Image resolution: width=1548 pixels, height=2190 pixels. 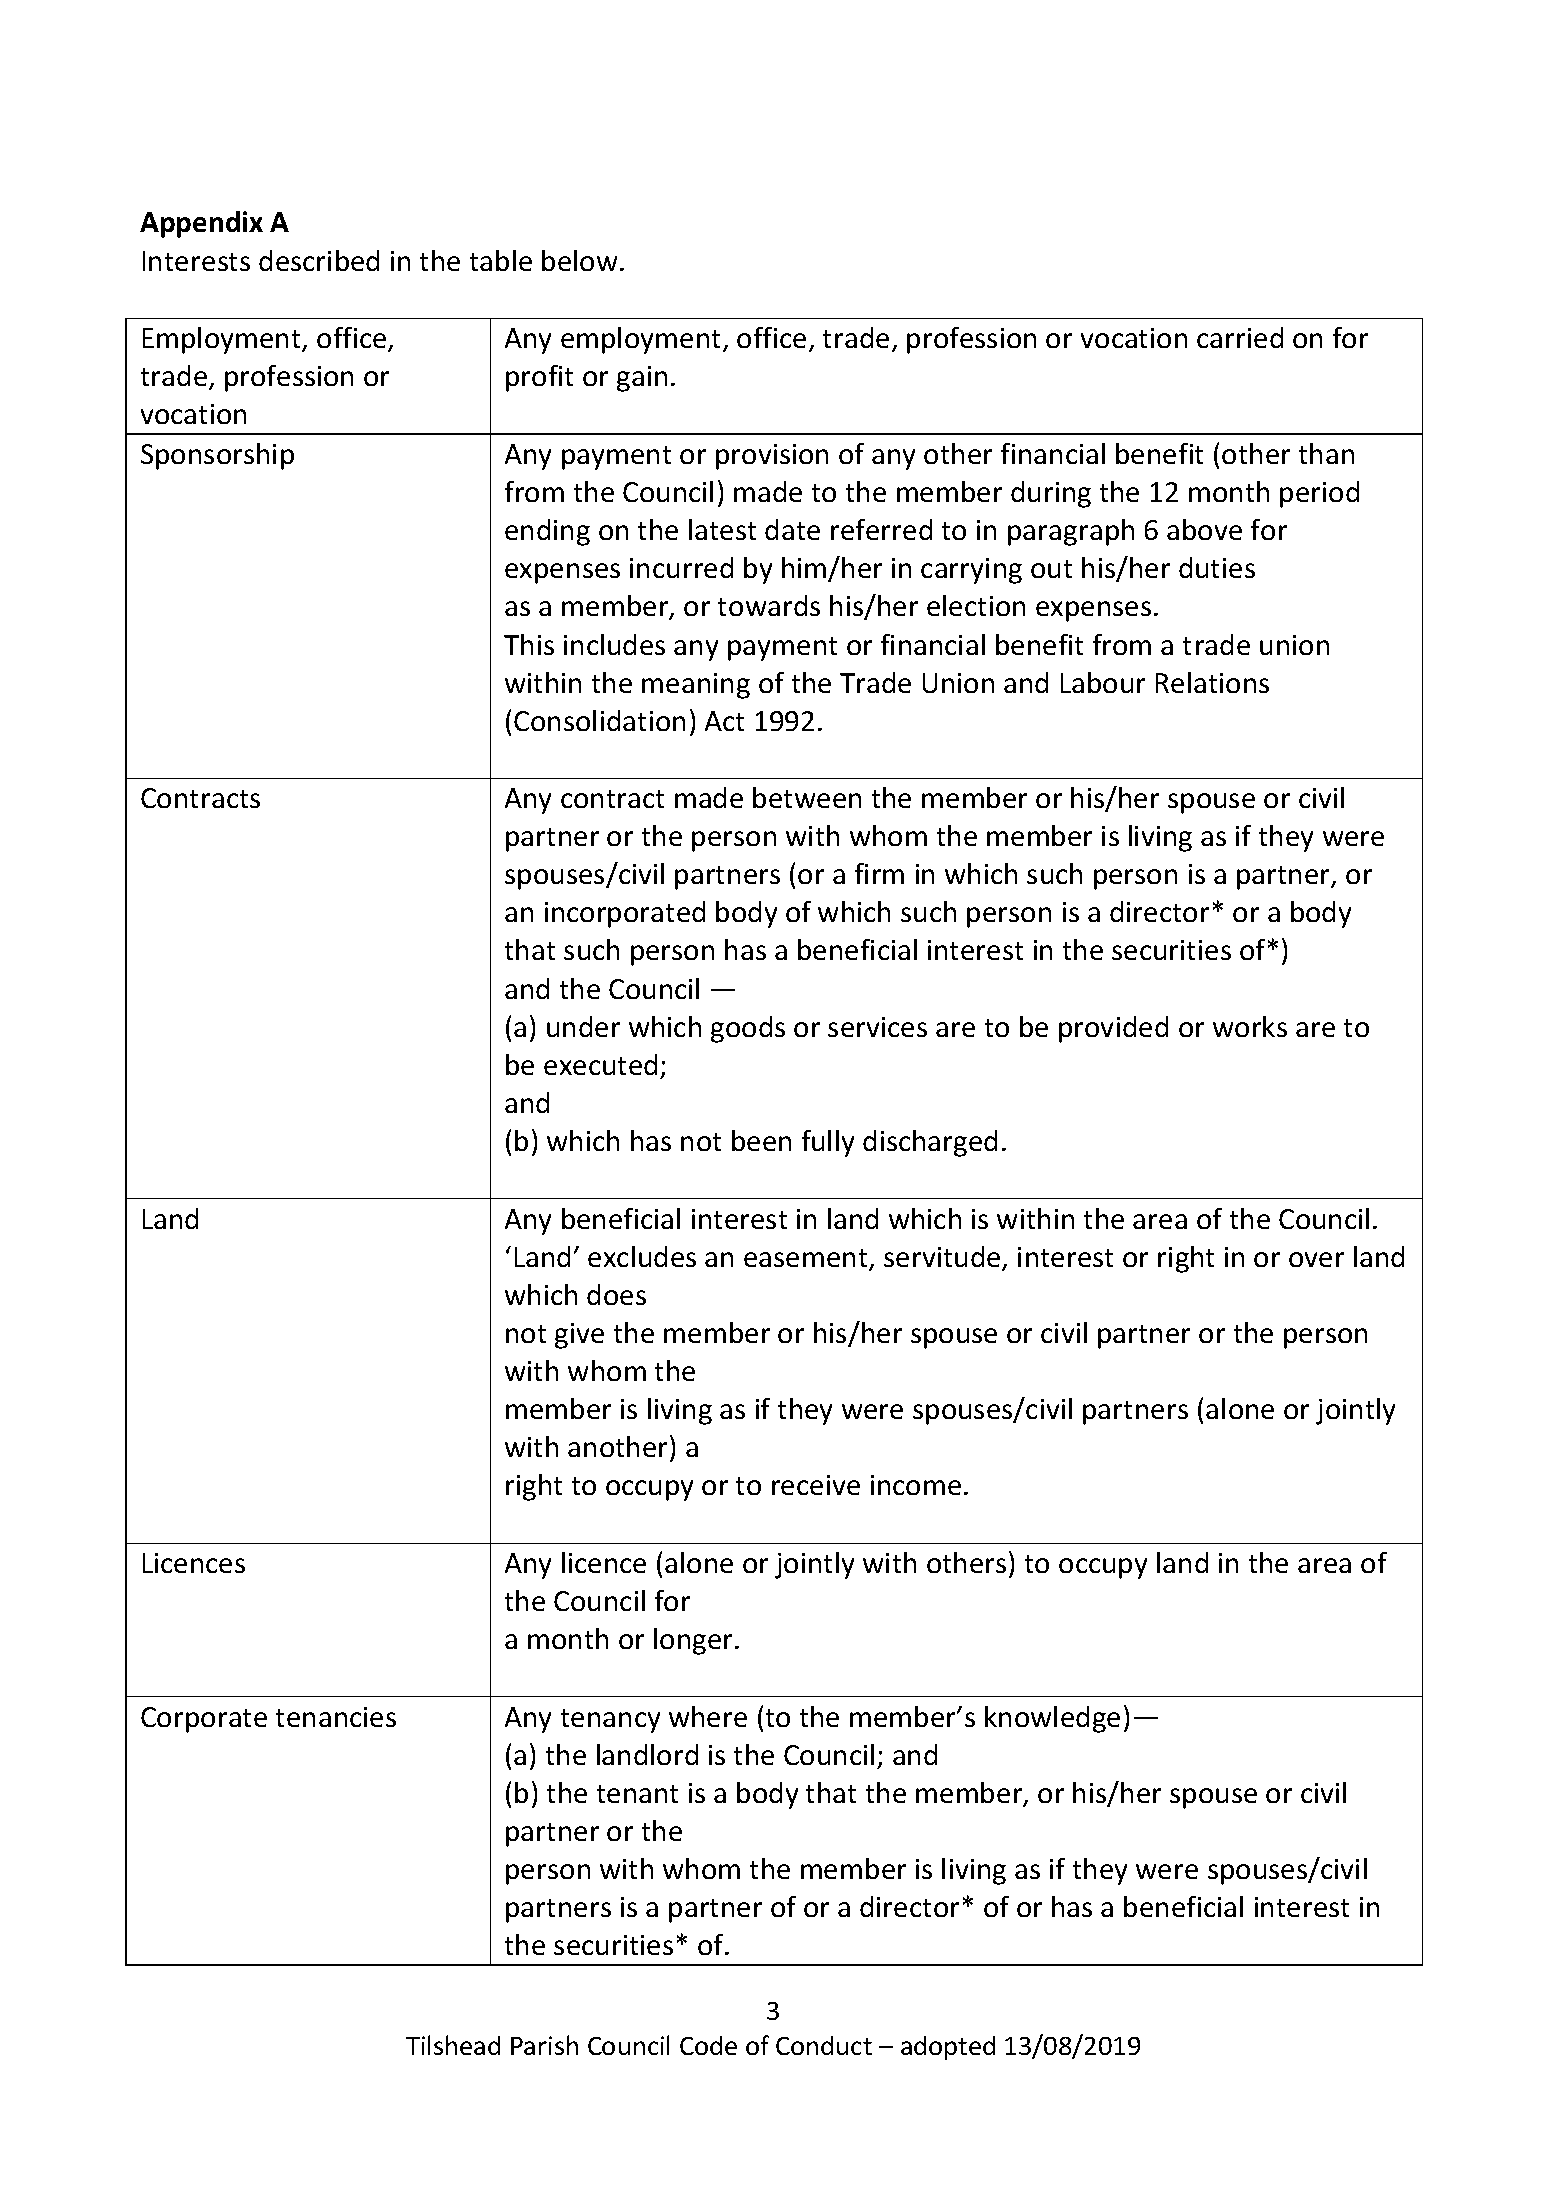 I want to click on gain, so click(x=642, y=379).
